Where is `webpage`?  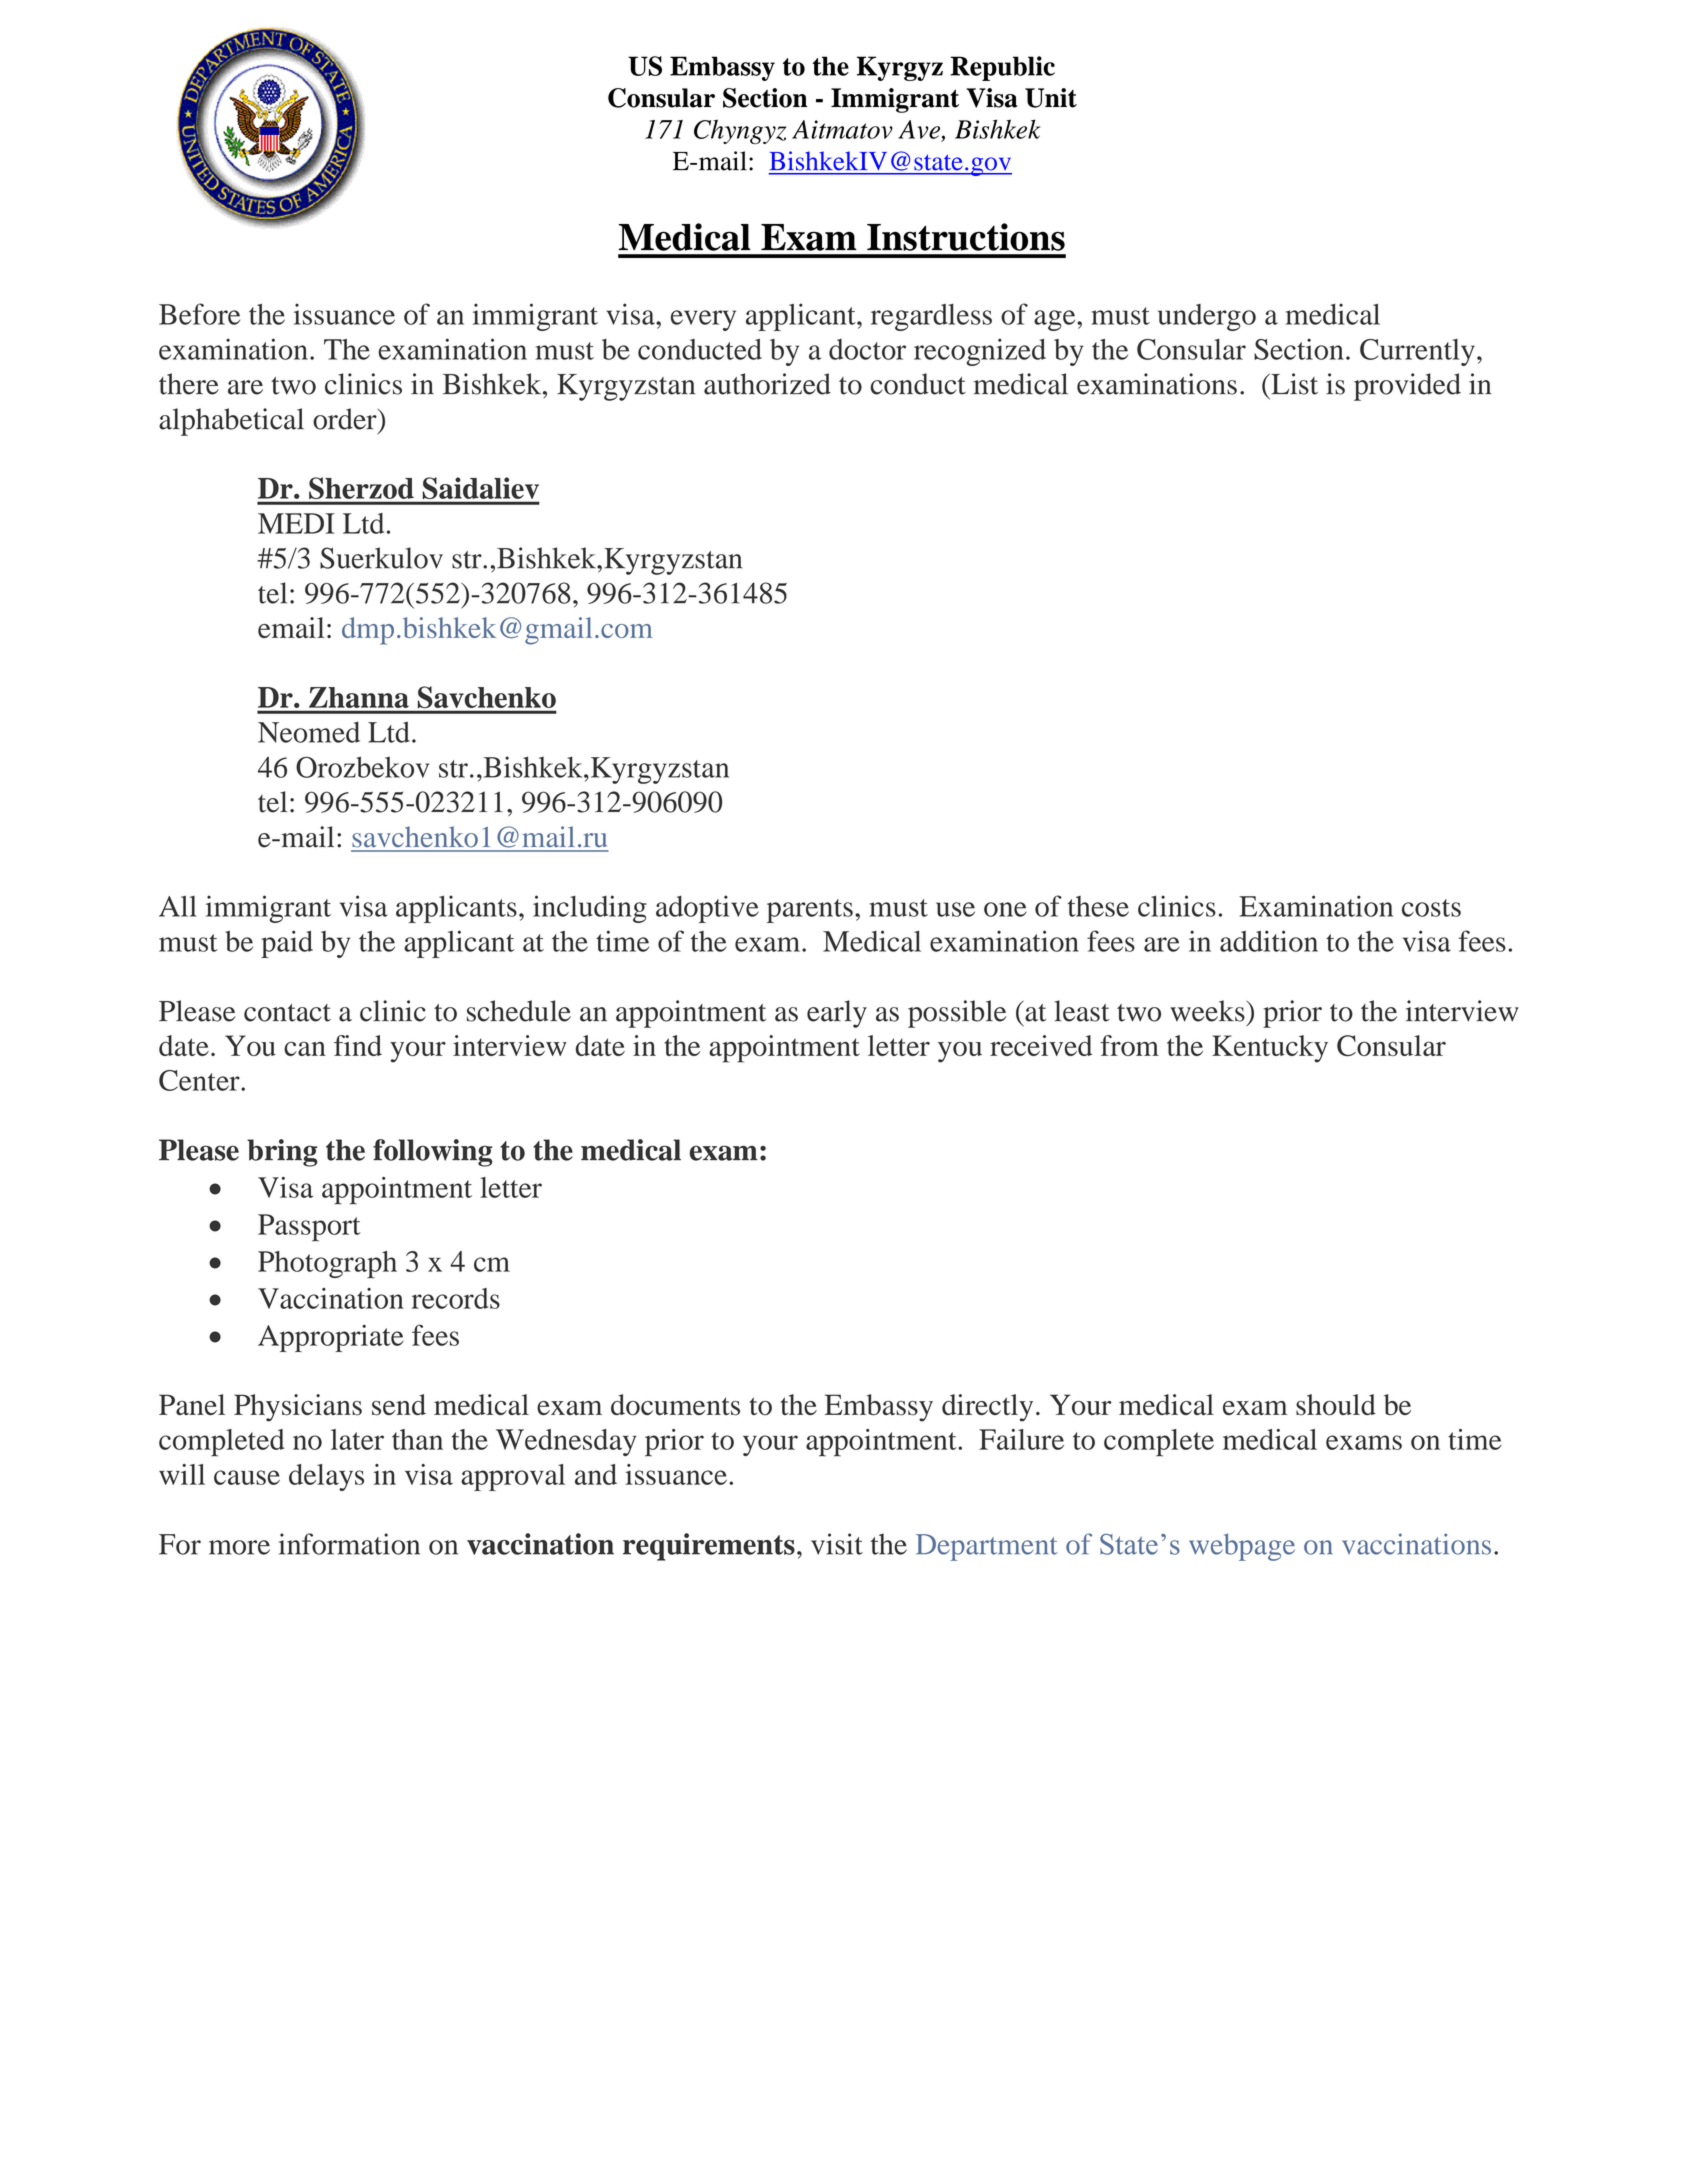
webpage is located at coordinates (1242, 1547).
